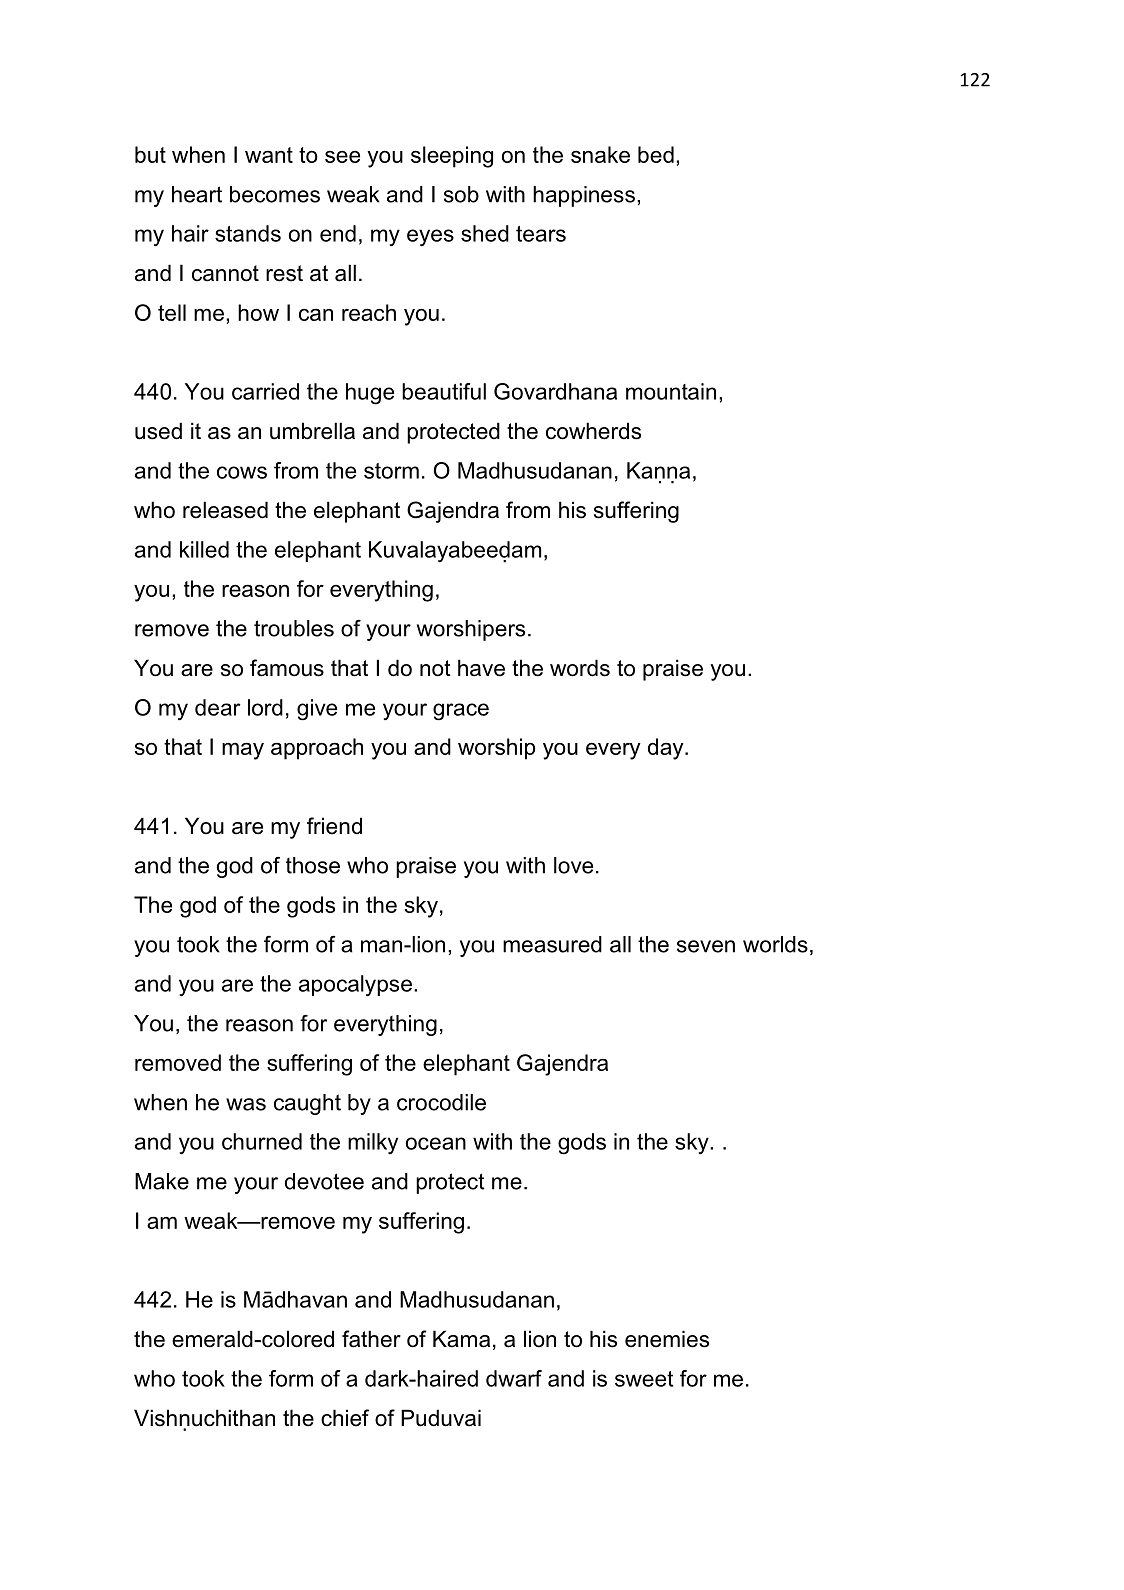  Describe the element at coordinates (436, 1143) in the document. I see `ocean` at that location.
